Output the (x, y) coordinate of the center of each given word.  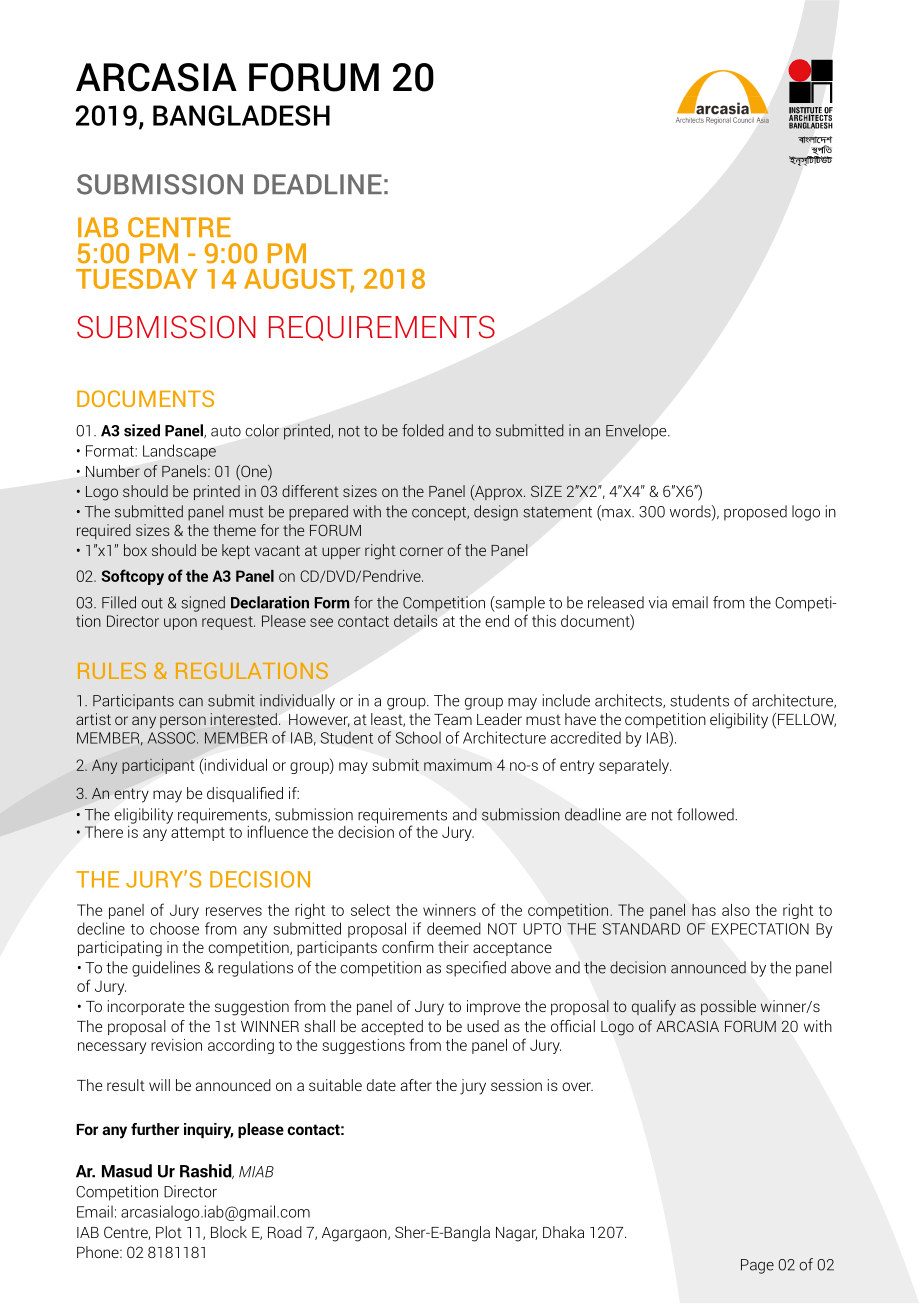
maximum (458, 765)
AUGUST (299, 280)
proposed (755, 513)
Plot (169, 1232)
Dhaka (563, 1232)
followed (706, 814)
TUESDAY (137, 279)
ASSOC (173, 738)
